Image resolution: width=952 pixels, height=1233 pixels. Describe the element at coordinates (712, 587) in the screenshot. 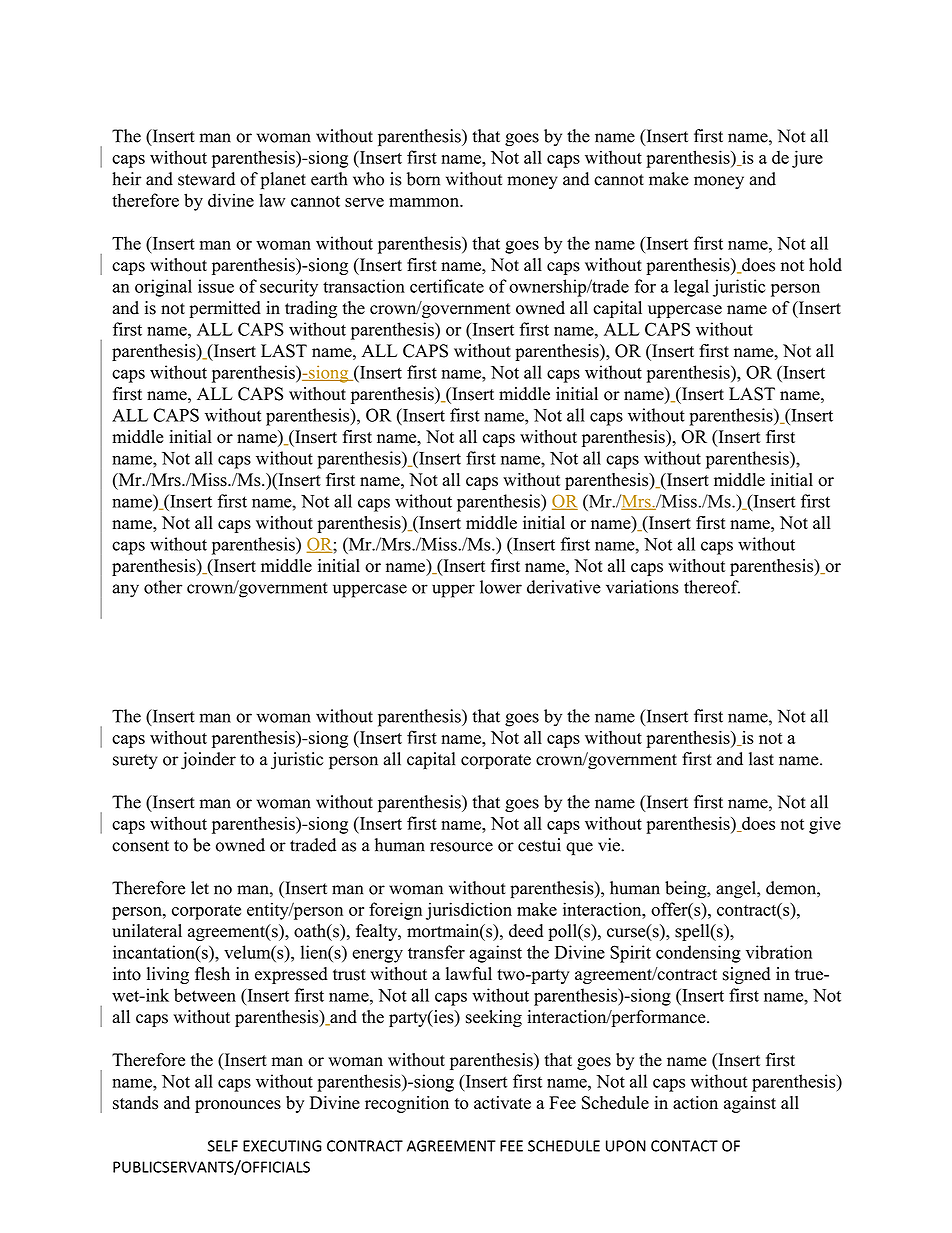

I see `thereof` at that location.
